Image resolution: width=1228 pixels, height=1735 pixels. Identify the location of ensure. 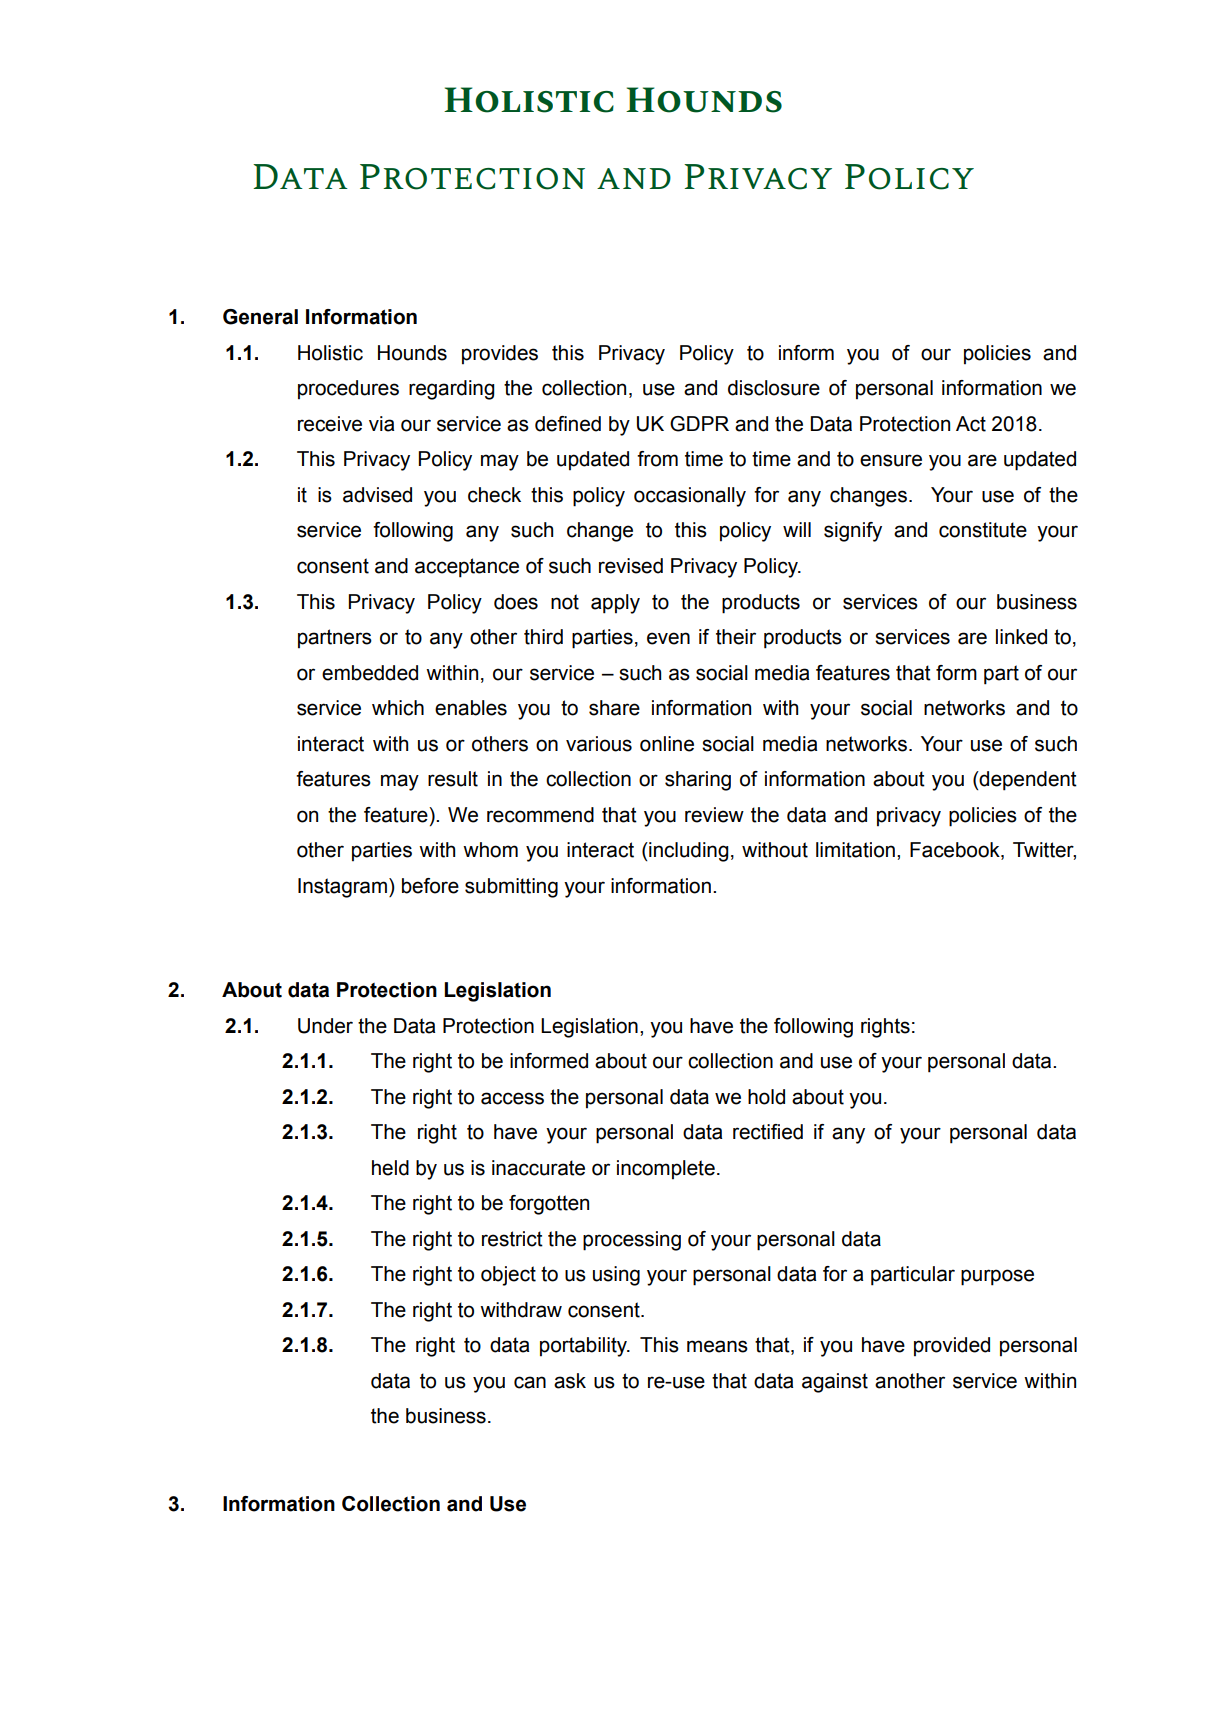
(891, 460).
